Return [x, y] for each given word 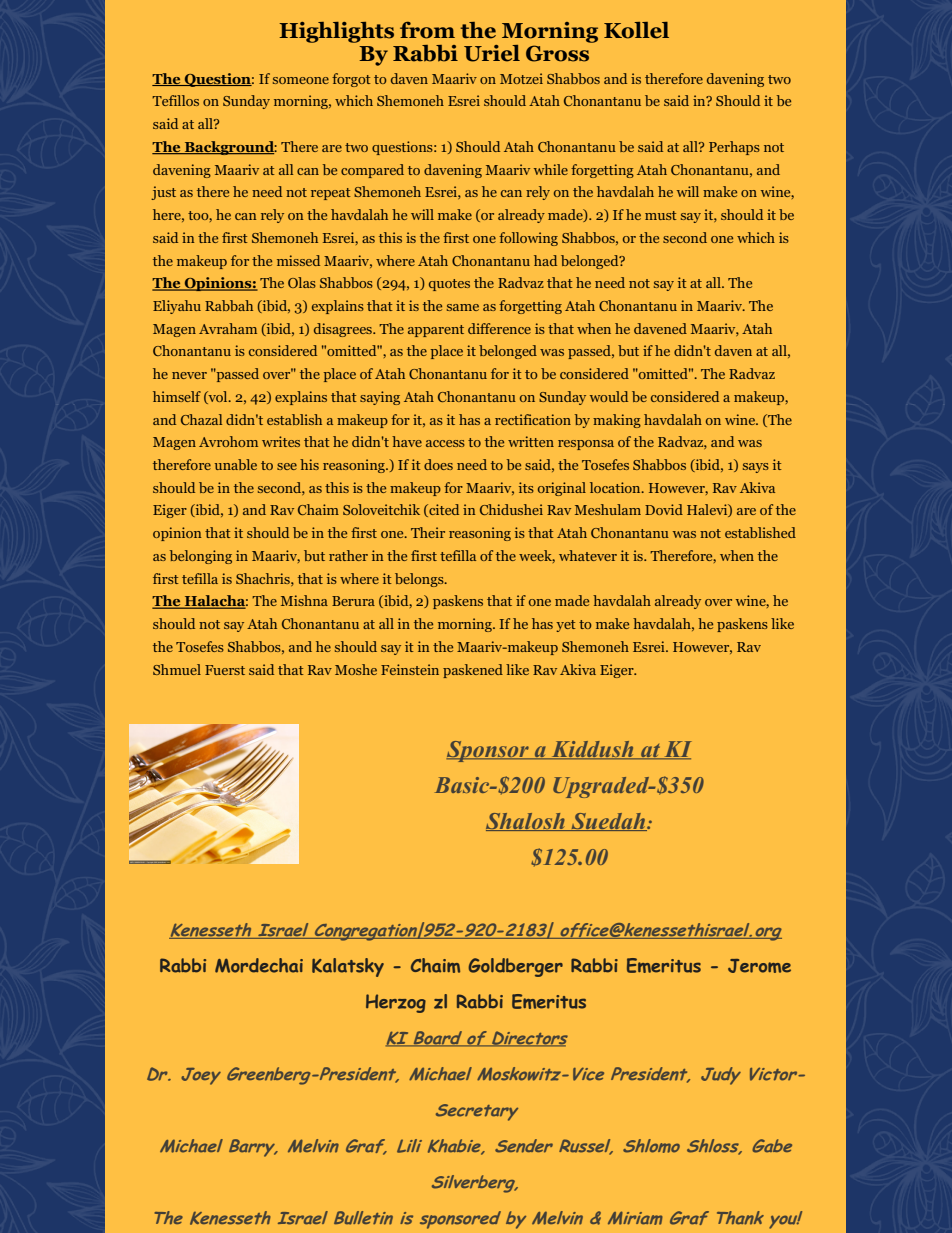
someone [301, 80]
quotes [449, 285]
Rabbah [229, 305]
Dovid [664, 509]
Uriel [492, 53]
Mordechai [259, 965]
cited [443, 510]
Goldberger [515, 967]
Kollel [636, 30]
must [661, 215]
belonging [201, 557]
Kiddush [592, 750]
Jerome [759, 966]
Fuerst [225, 670]
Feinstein [410, 669]
